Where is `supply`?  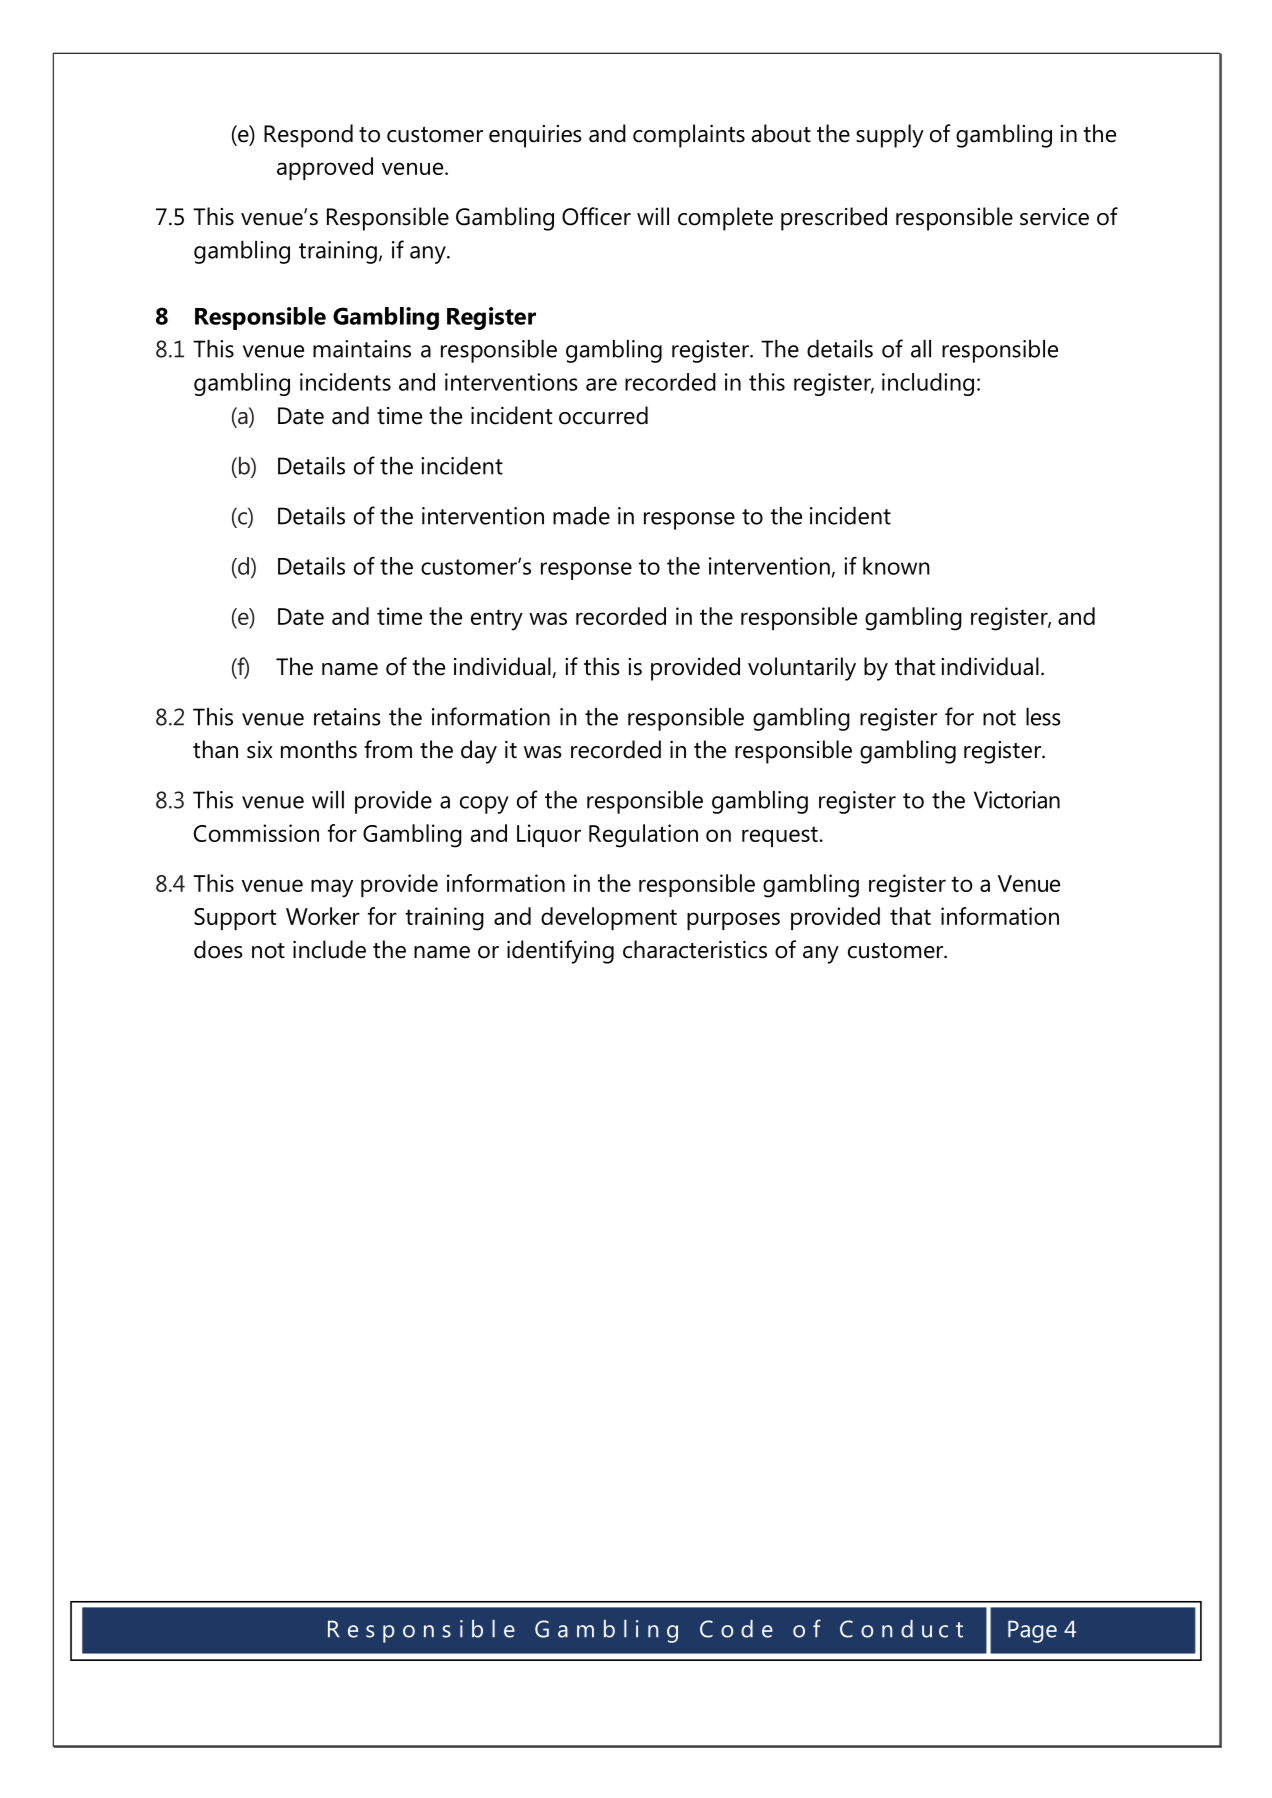
supply is located at coordinates (890, 136).
